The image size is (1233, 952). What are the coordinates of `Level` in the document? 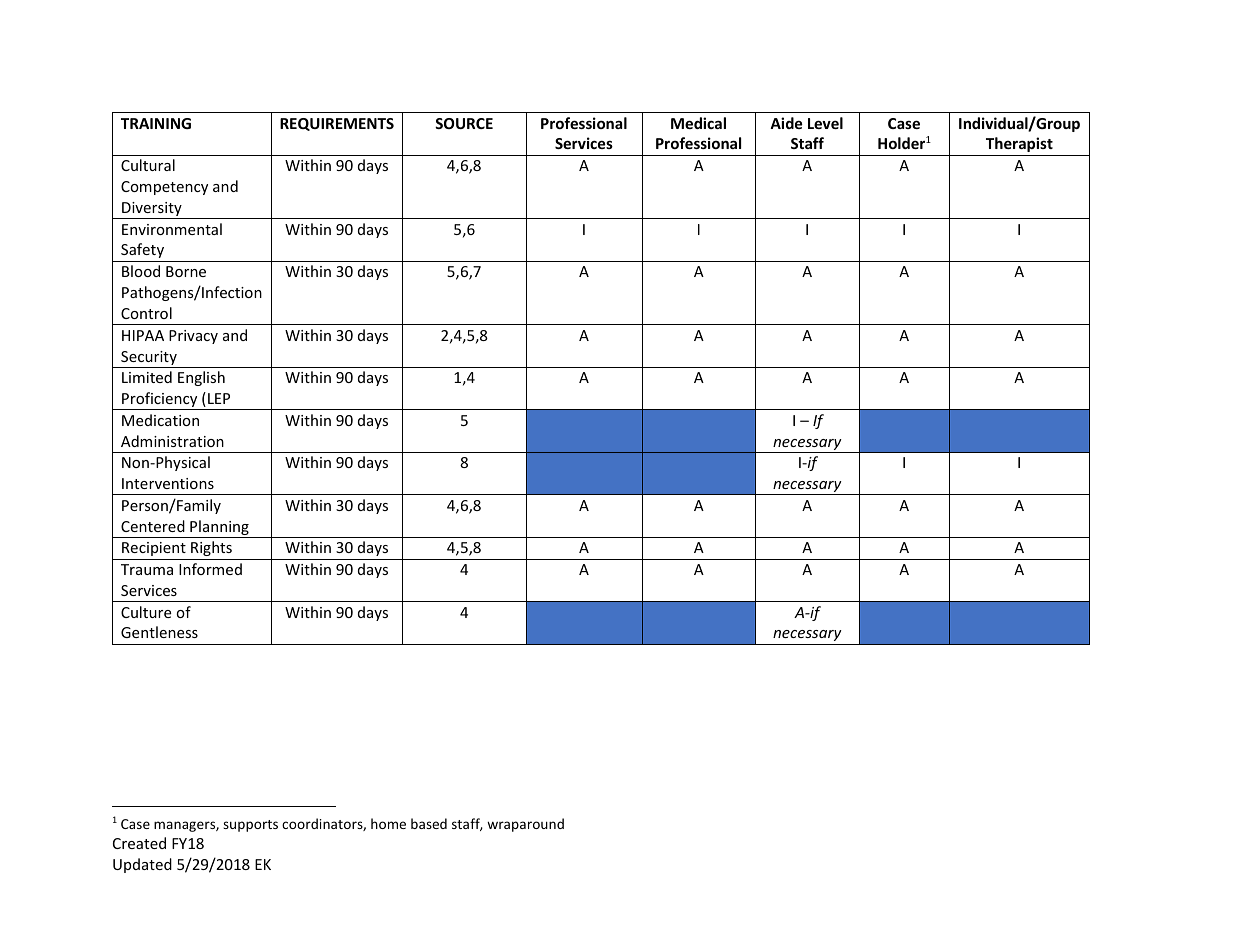 It's located at (825, 123).
